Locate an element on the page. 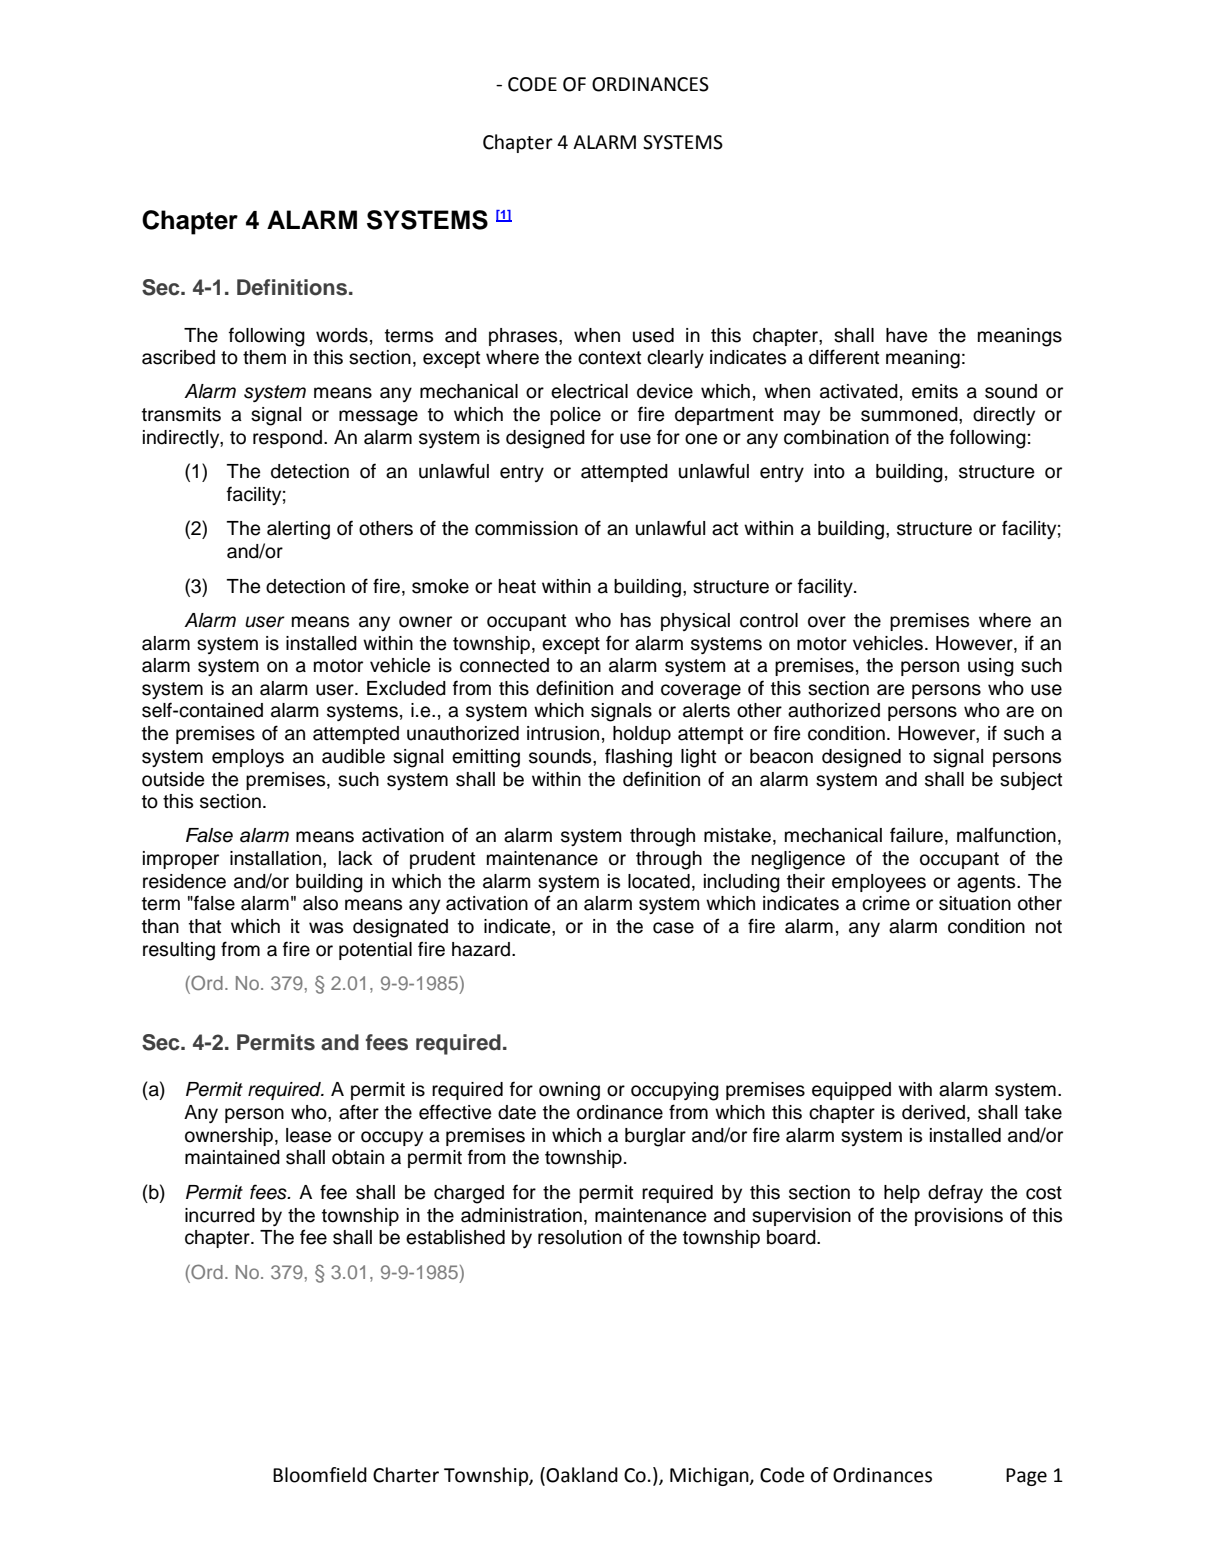 The width and height of the image is (1205, 1559). also is located at coordinates (320, 903).
